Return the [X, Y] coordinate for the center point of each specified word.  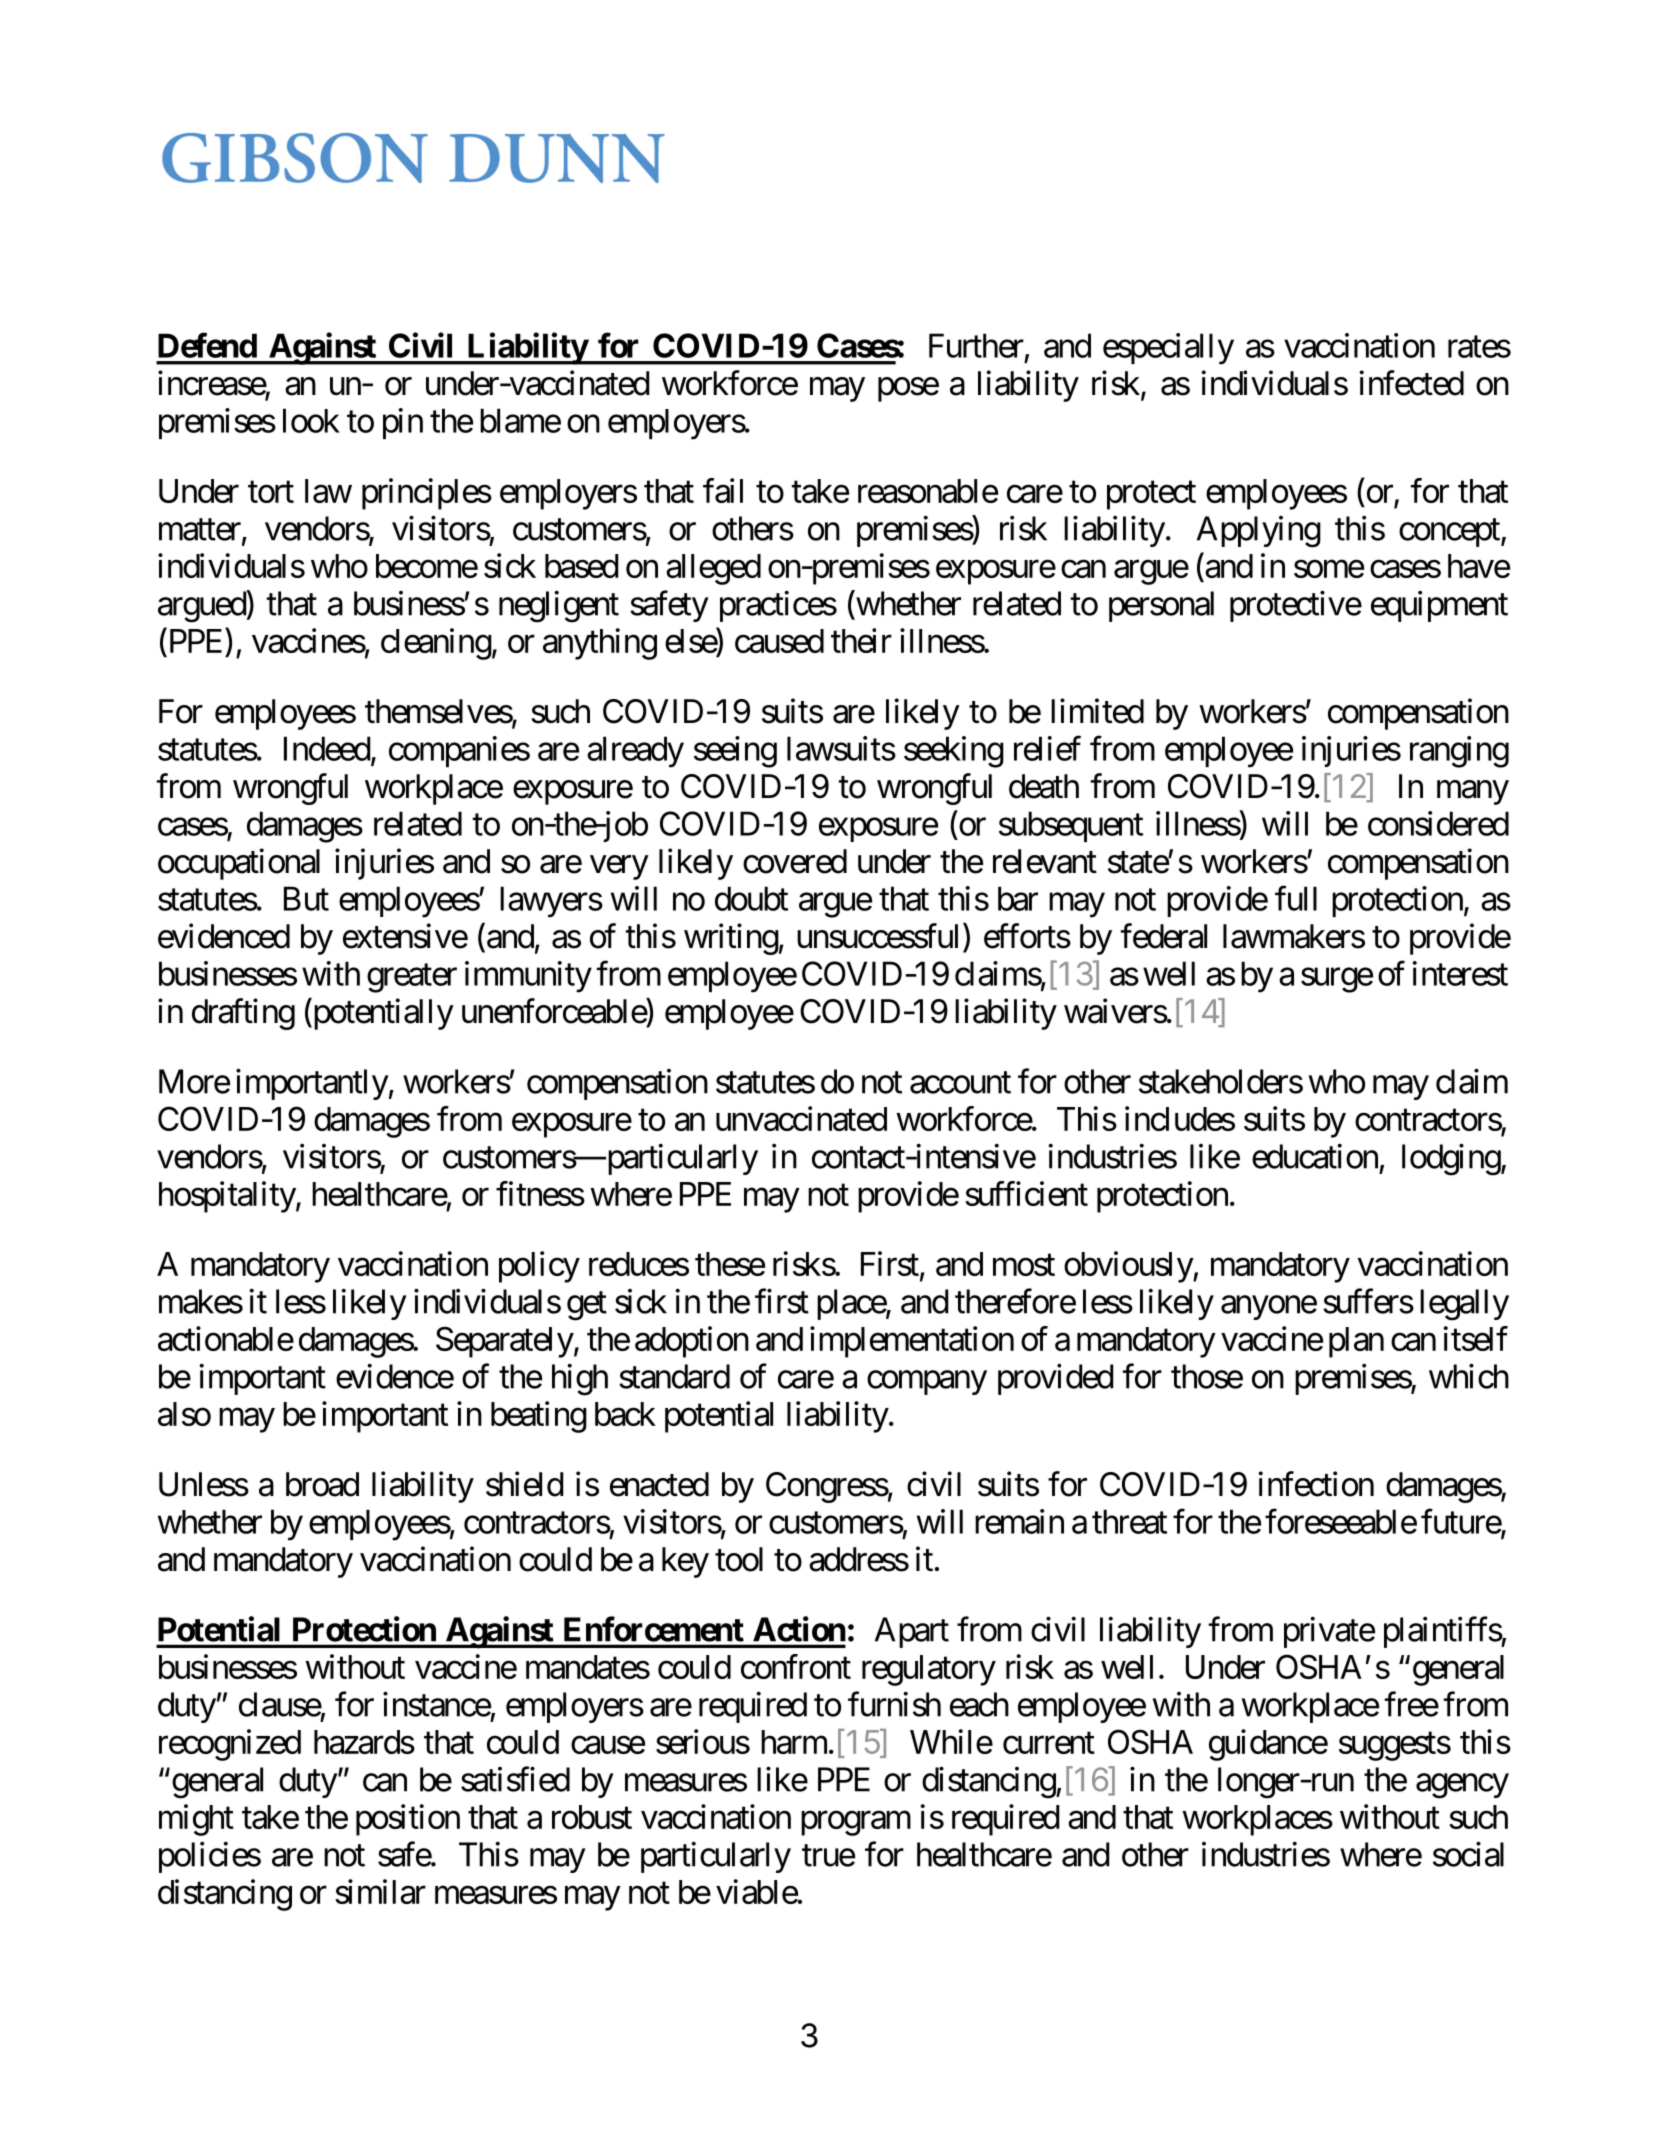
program [856, 1823]
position [408, 1820]
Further [976, 345]
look [311, 420]
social [1468, 1854]
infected [1411, 383]
